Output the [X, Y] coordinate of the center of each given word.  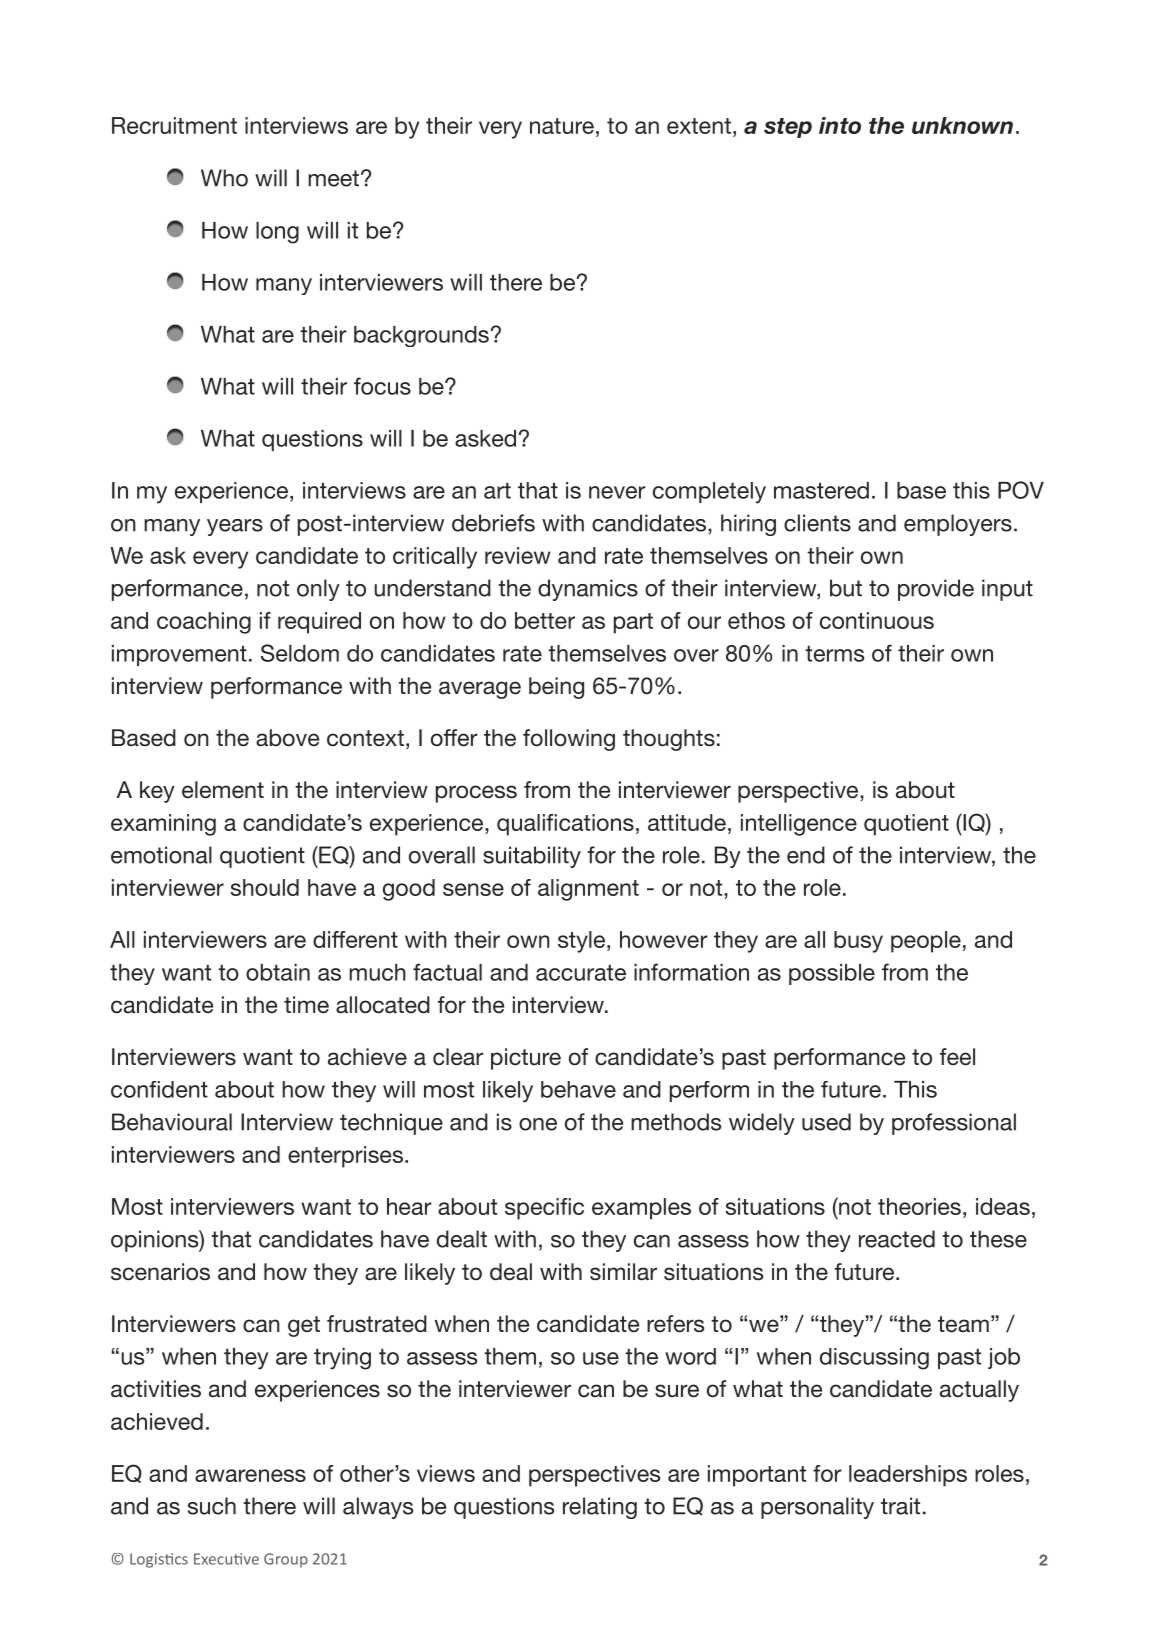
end [806, 855]
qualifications [565, 825]
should [265, 887]
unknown [962, 125]
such [212, 1506]
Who [224, 178]
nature [562, 126]
